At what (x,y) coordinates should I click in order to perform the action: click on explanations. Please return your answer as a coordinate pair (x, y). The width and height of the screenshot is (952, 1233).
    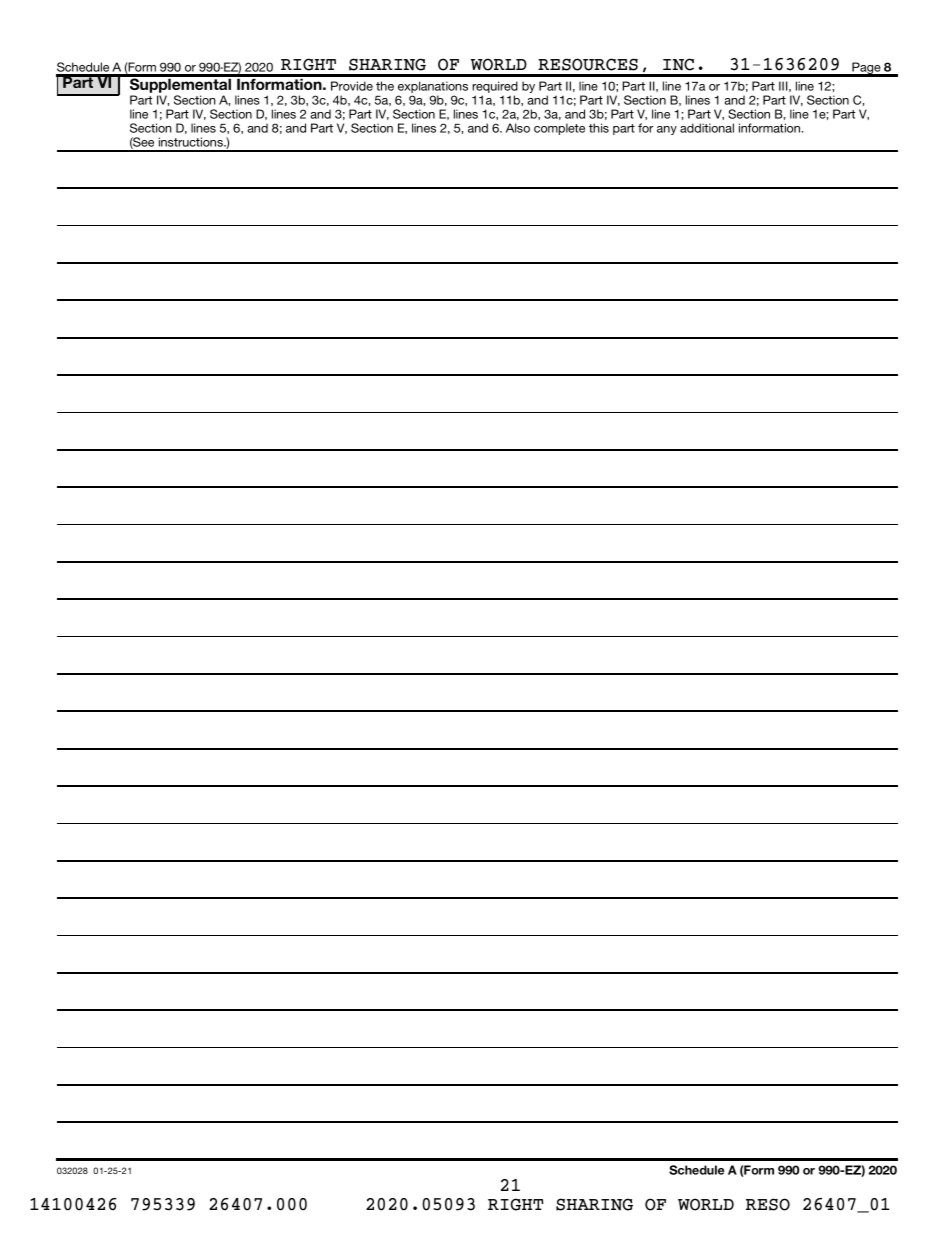
    Looking at the image, I should click on (433, 88).
